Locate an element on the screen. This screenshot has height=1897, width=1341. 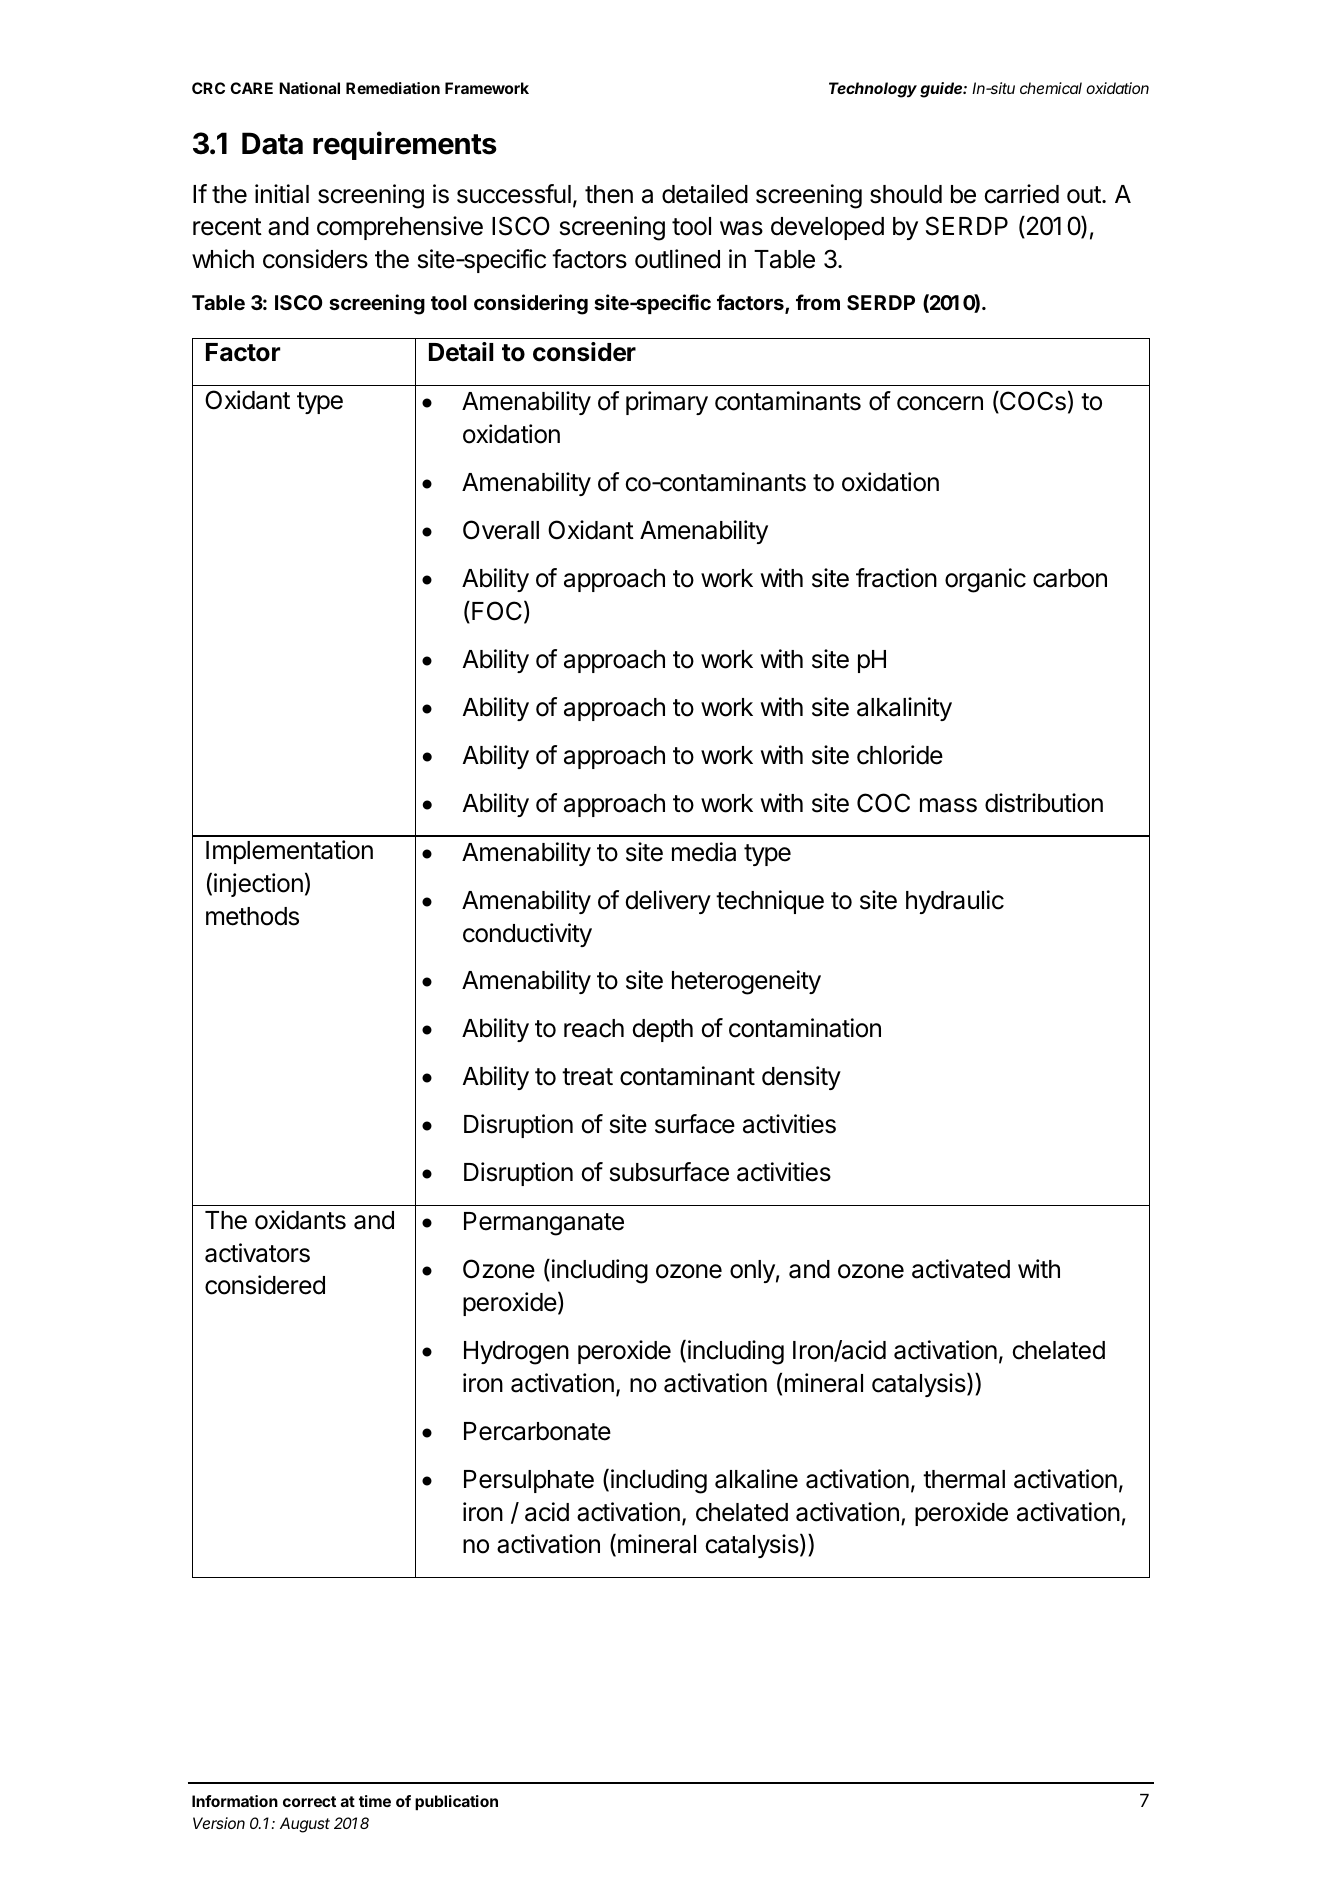
then is located at coordinates (609, 194).
